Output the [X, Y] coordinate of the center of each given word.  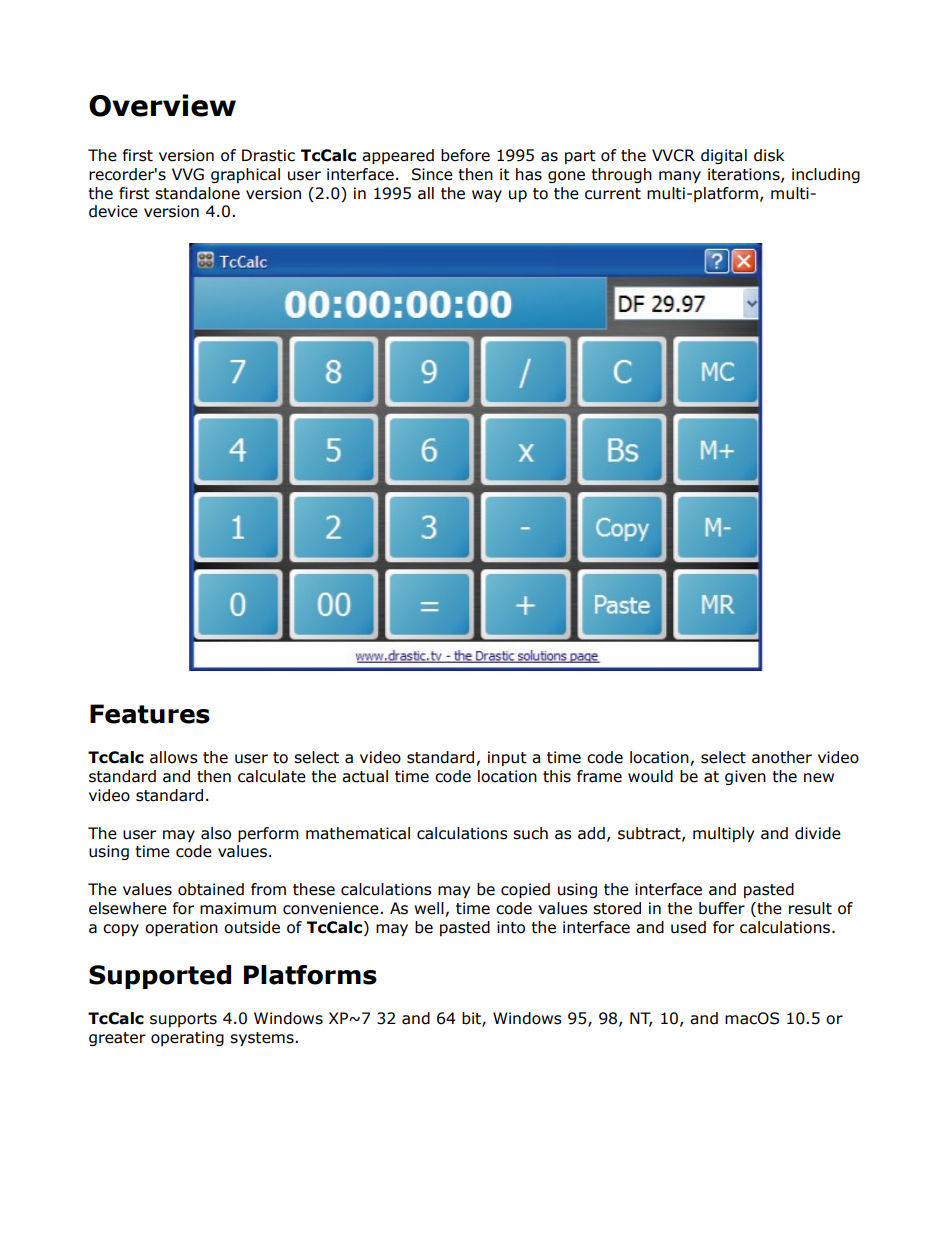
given [745, 777]
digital [724, 156]
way [487, 196]
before [465, 155]
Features [150, 714]
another [782, 757]
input [507, 758]
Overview [162, 105]
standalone [197, 193]
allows [174, 757]
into [511, 927]
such [530, 833]
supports [183, 1020]
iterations [745, 175]
